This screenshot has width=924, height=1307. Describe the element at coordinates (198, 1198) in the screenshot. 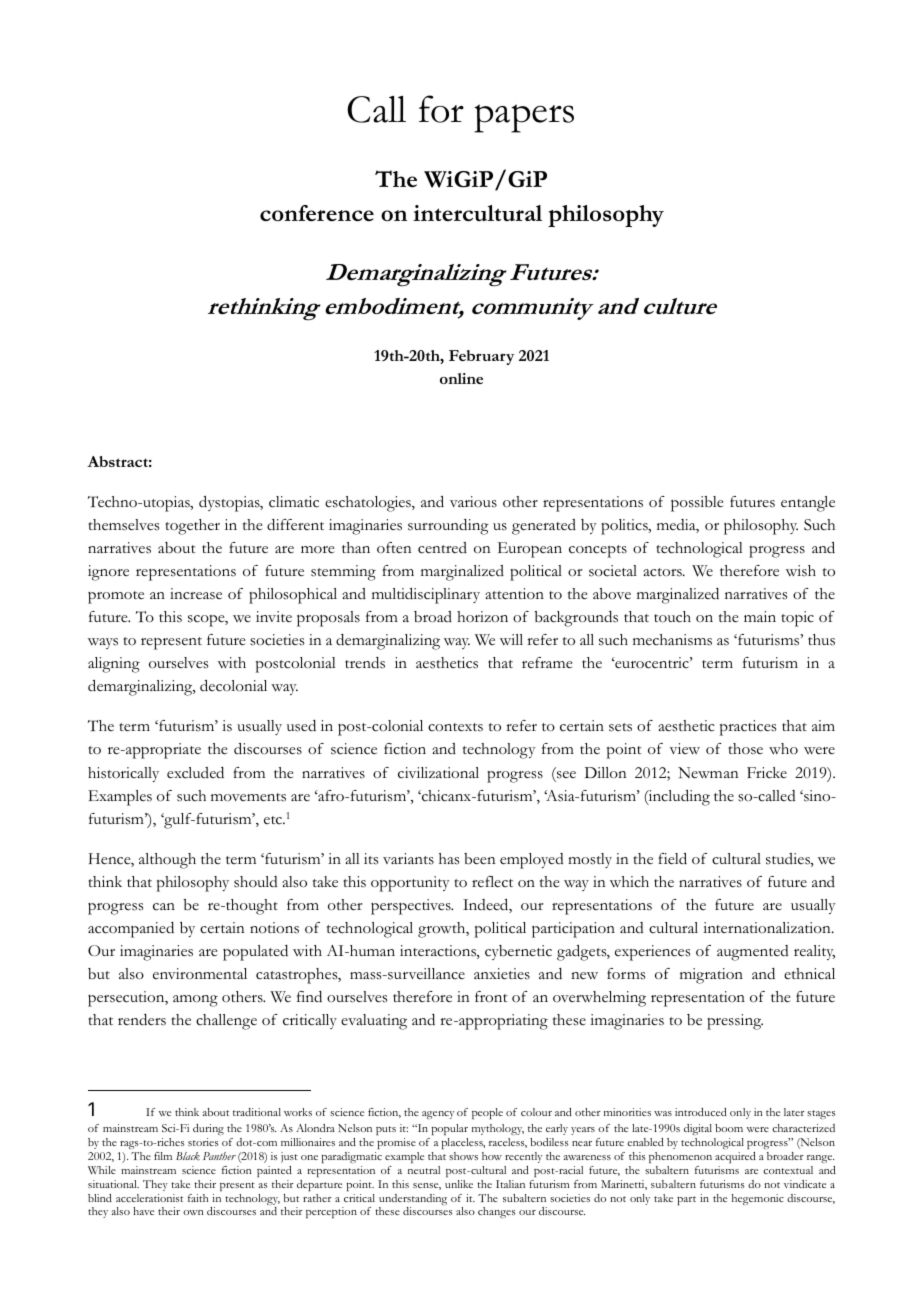

I see `faith` at that location.
